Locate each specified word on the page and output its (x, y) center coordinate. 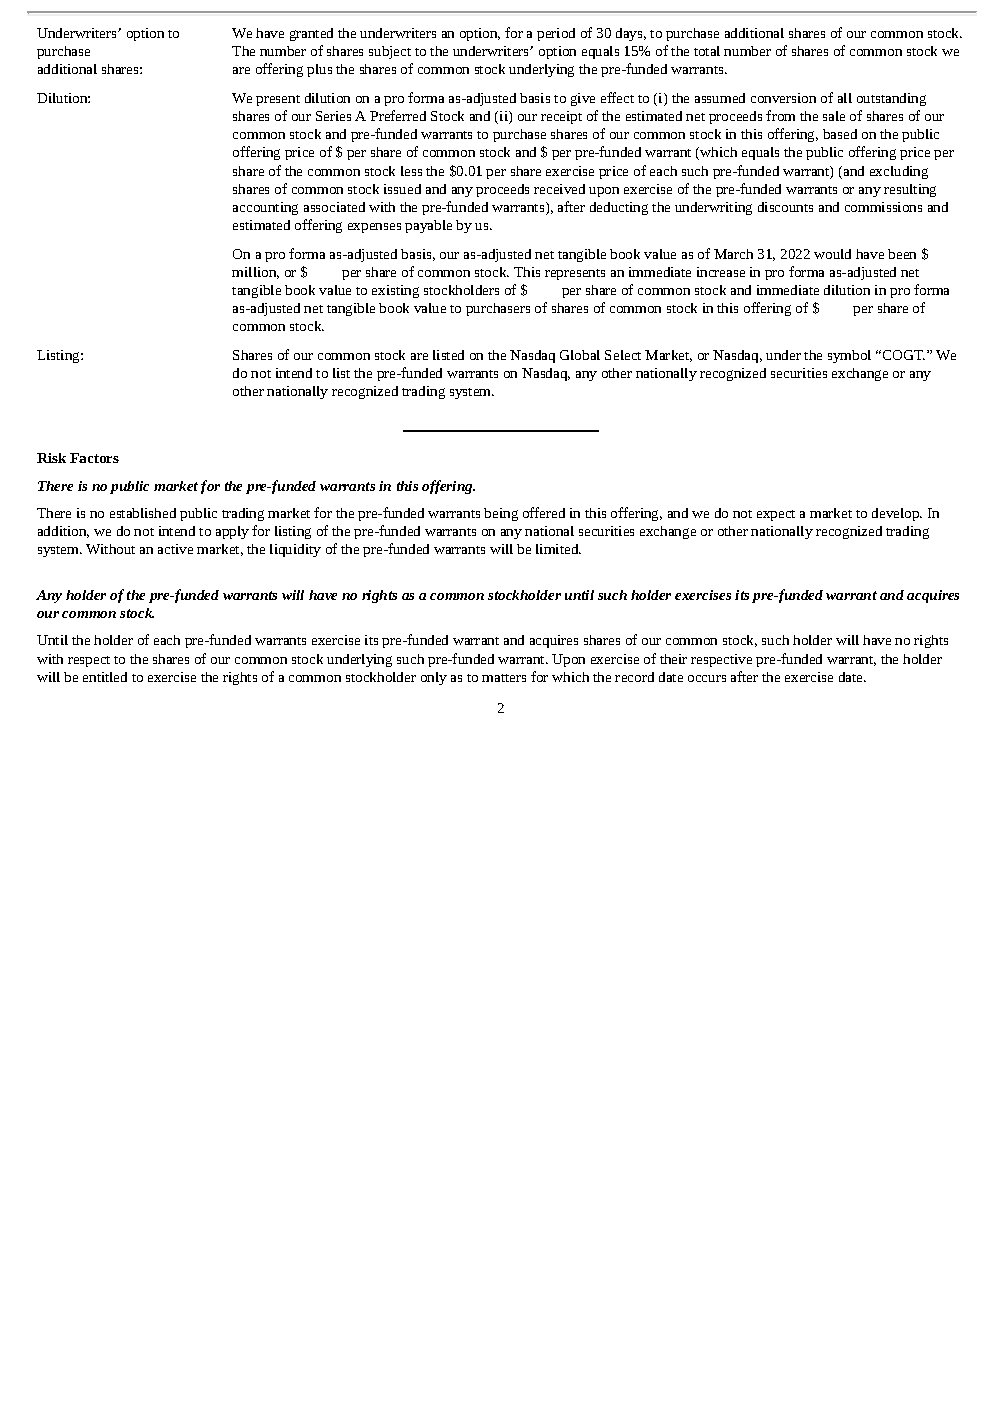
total (707, 51)
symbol (849, 356)
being (501, 514)
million (255, 273)
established (143, 513)
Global (580, 355)
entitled (105, 677)
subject (390, 52)
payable (428, 226)
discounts (785, 207)
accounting (265, 208)
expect (776, 515)
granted (311, 34)
